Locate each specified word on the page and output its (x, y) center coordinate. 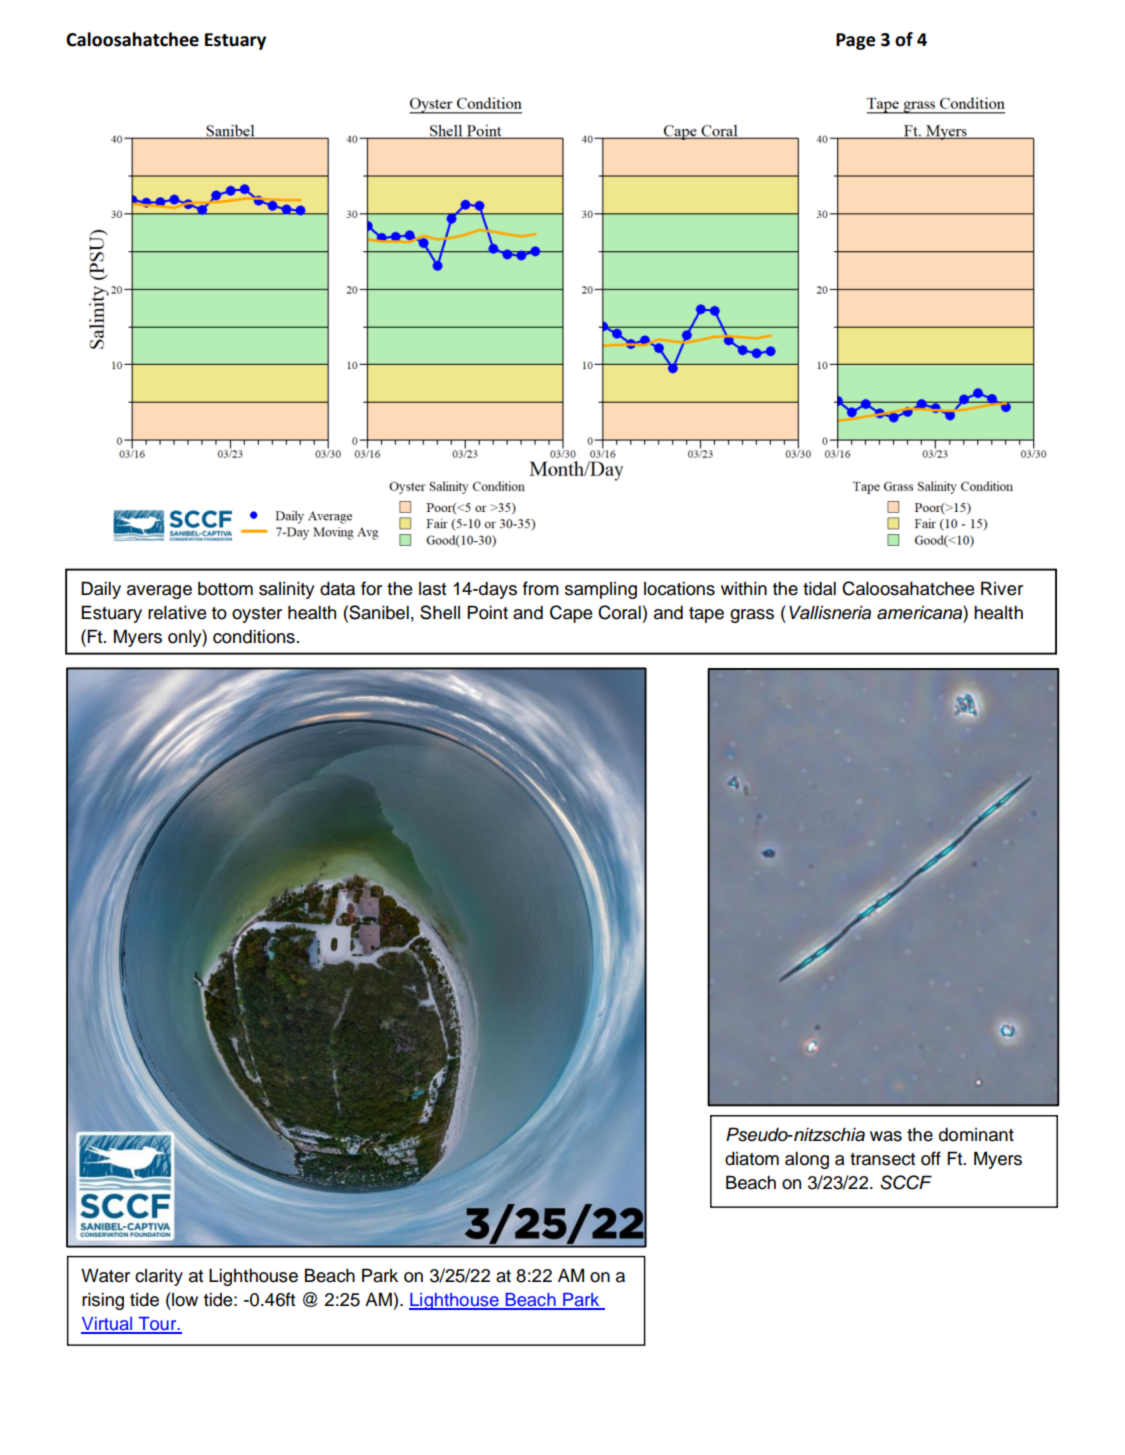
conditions (254, 636)
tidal (819, 588)
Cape (571, 614)
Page (855, 41)
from (541, 588)
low (184, 1299)
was (886, 1136)
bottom (225, 588)
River (1002, 588)
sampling (601, 590)
